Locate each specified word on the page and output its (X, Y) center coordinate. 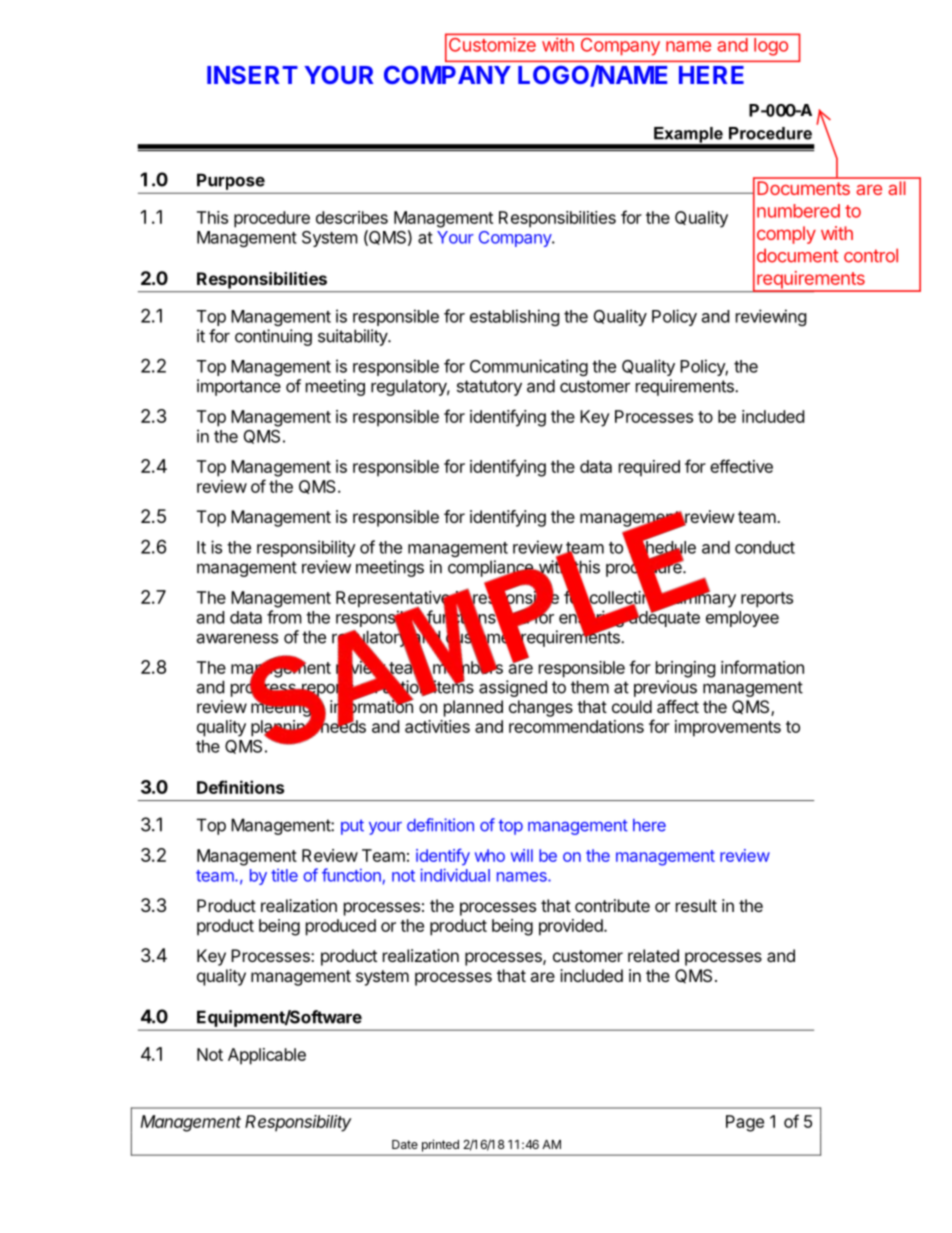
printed (440, 1146)
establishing (515, 317)
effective (741, 466)
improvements (728, 728)
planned (473, 708)
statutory (489, 388)
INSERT (252, 75)
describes (352, 217)
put (352, 827)
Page (745, 1123)
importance (239, 387)
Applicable (267, 1056)
